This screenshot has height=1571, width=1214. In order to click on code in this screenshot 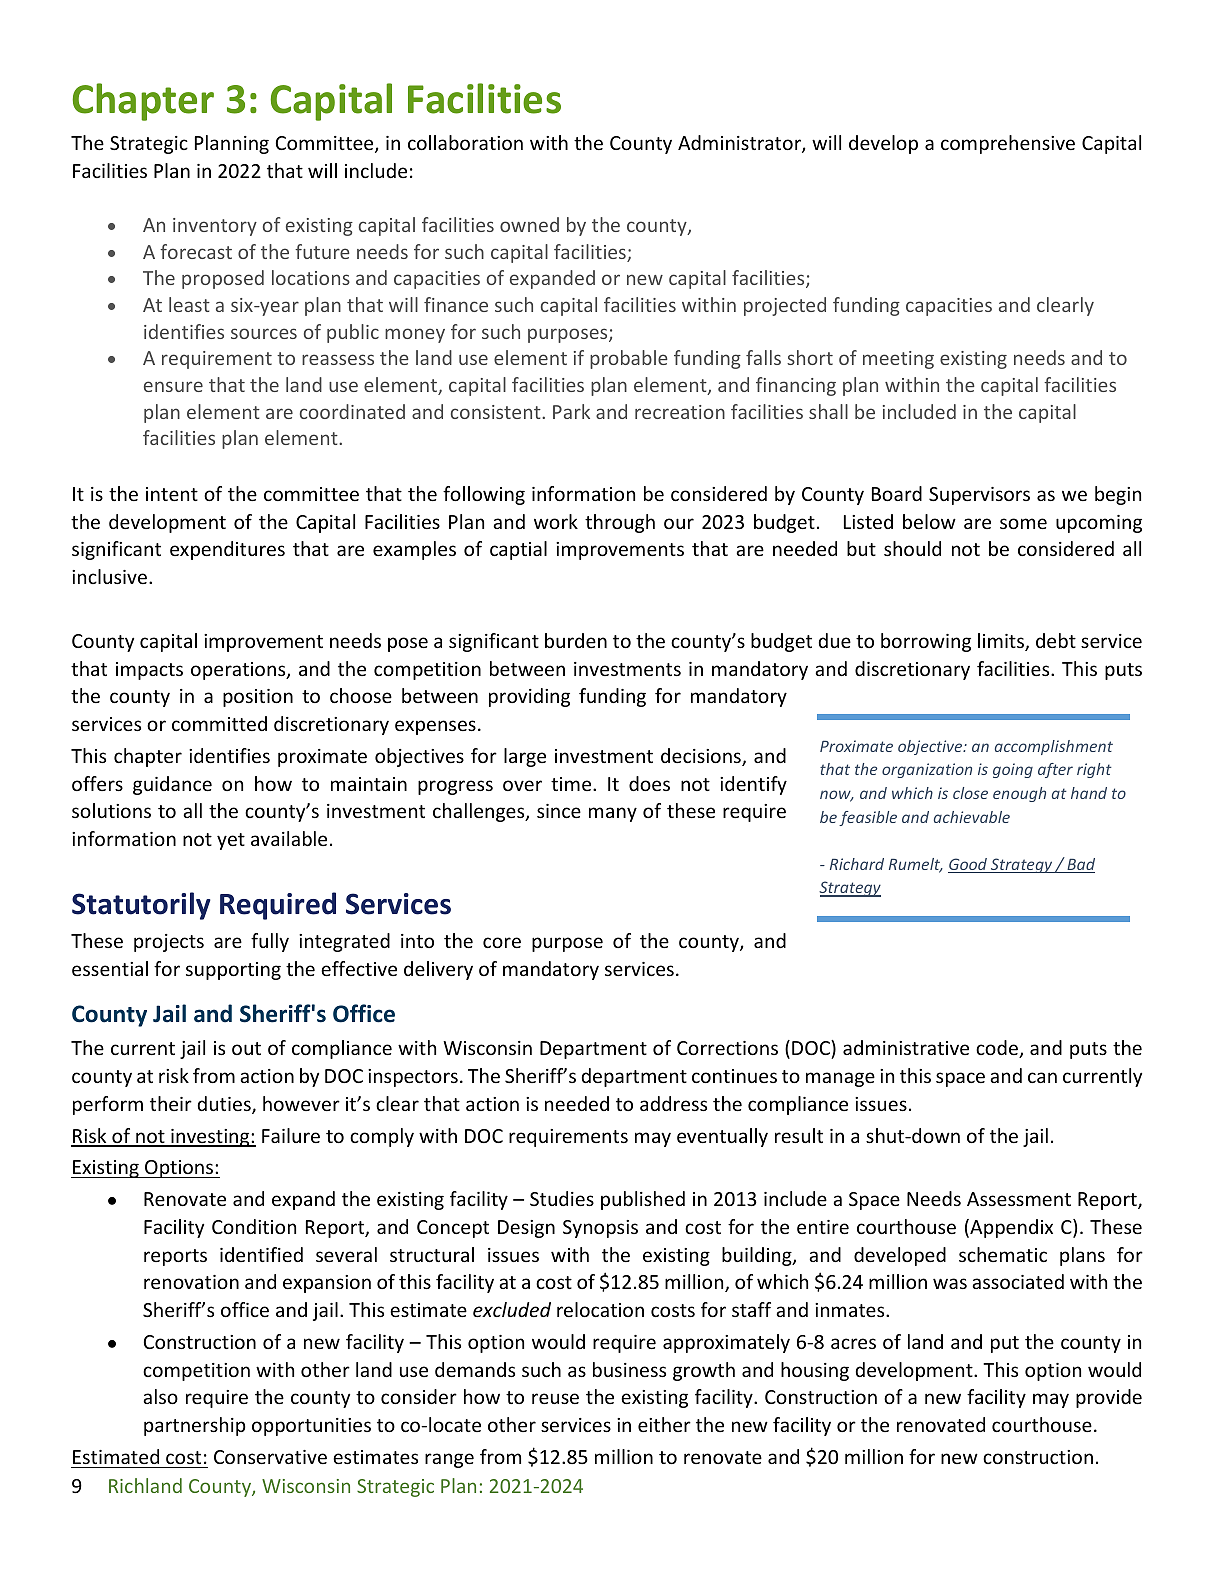, I will do `click(998, 1049)`.
